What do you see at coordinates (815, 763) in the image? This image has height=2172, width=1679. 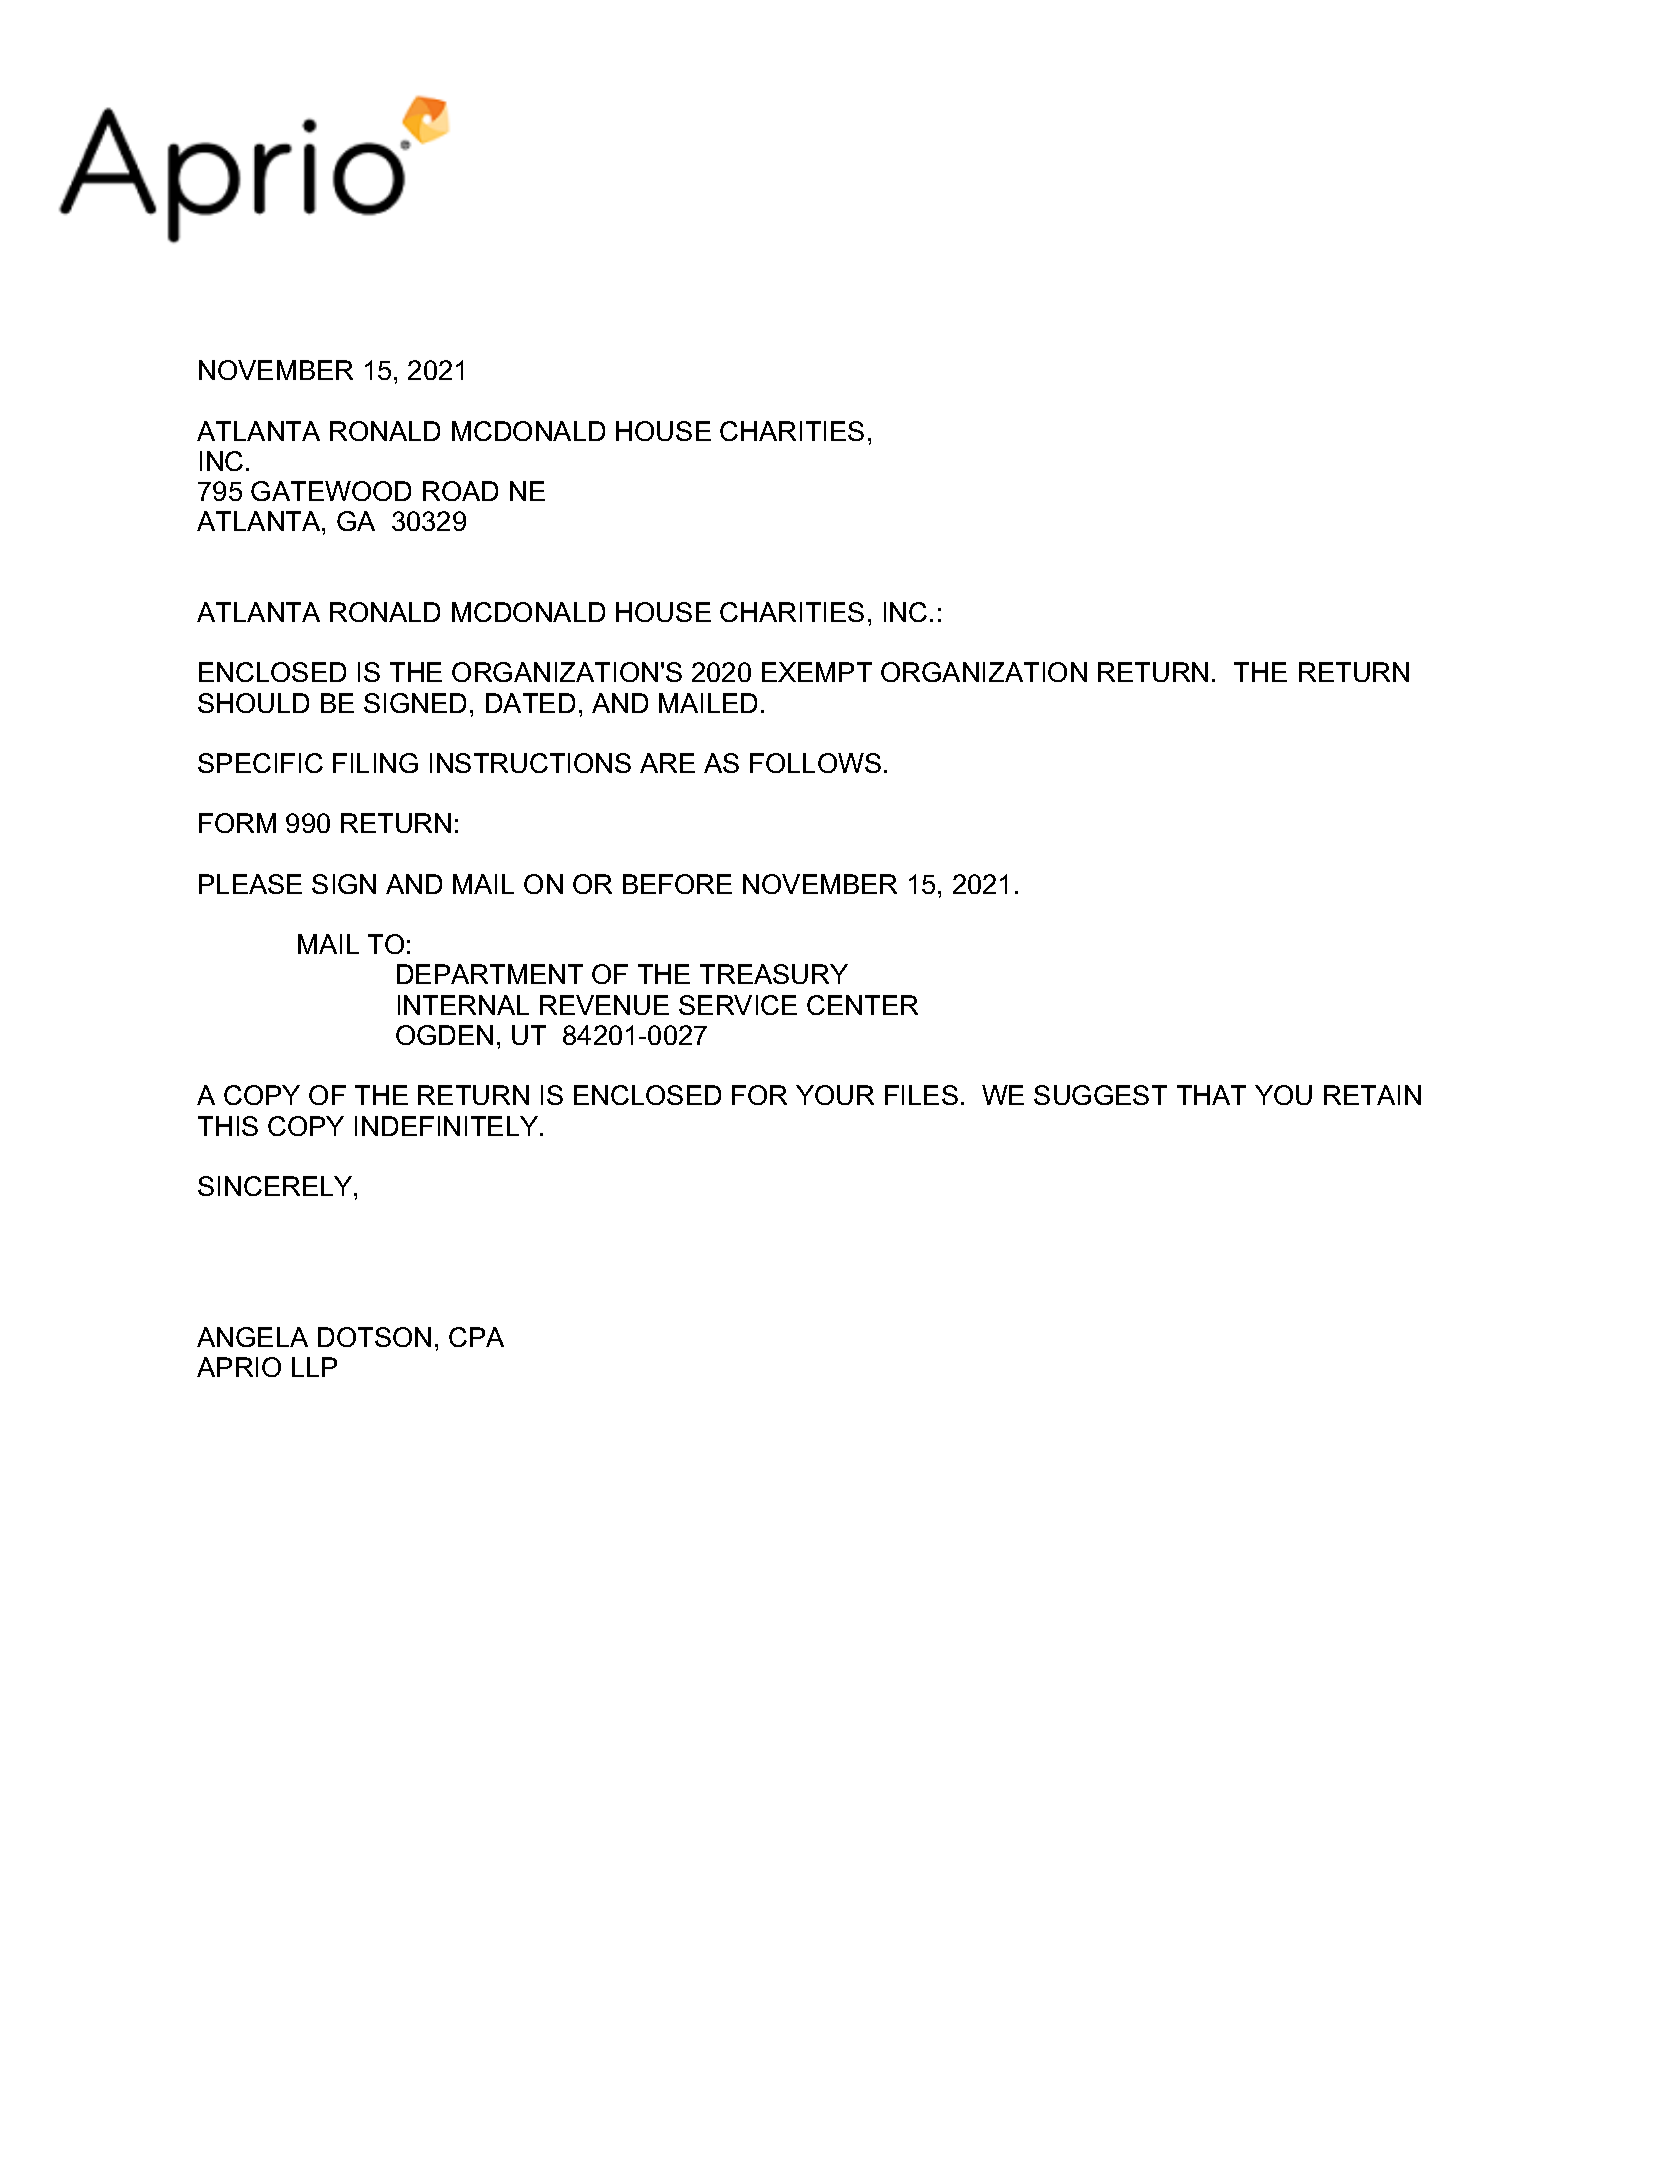 I see `FOLLOWS` at bounding box center [815, 763].
